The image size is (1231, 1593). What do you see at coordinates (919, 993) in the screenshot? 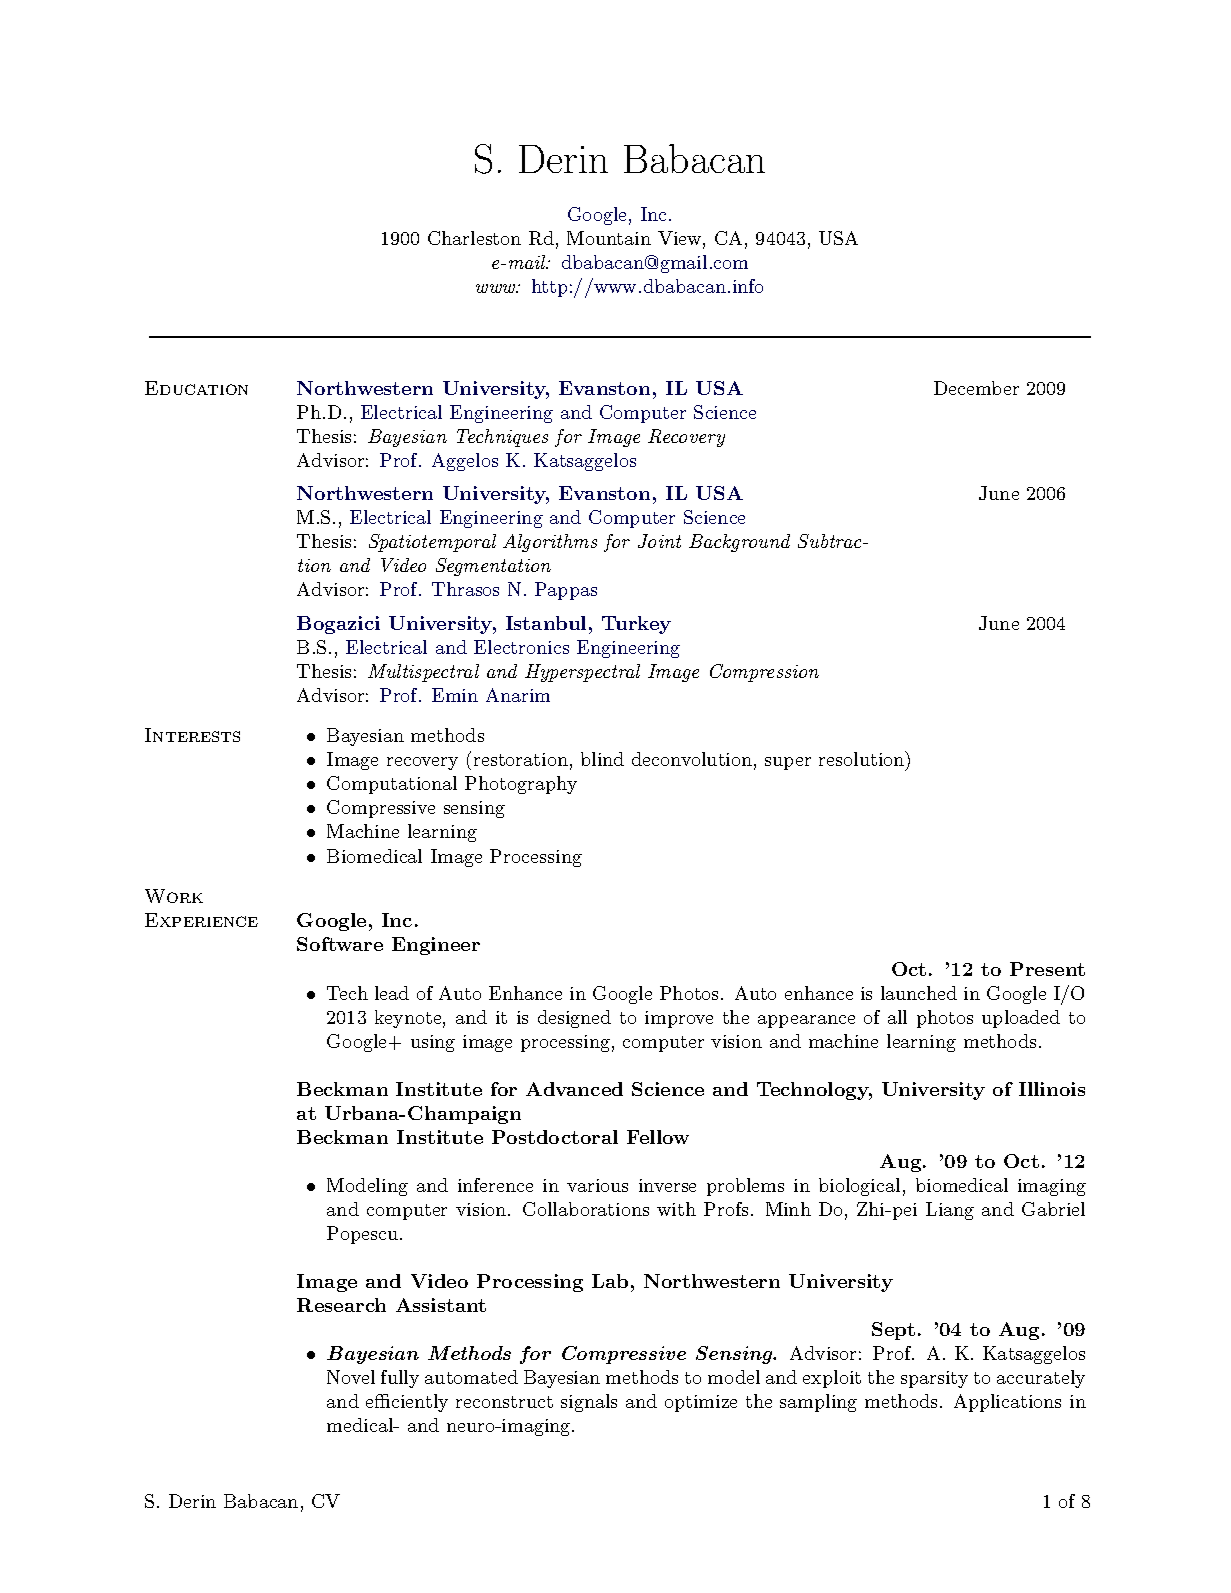
I see `launched` at bounding box center [919, 993].
